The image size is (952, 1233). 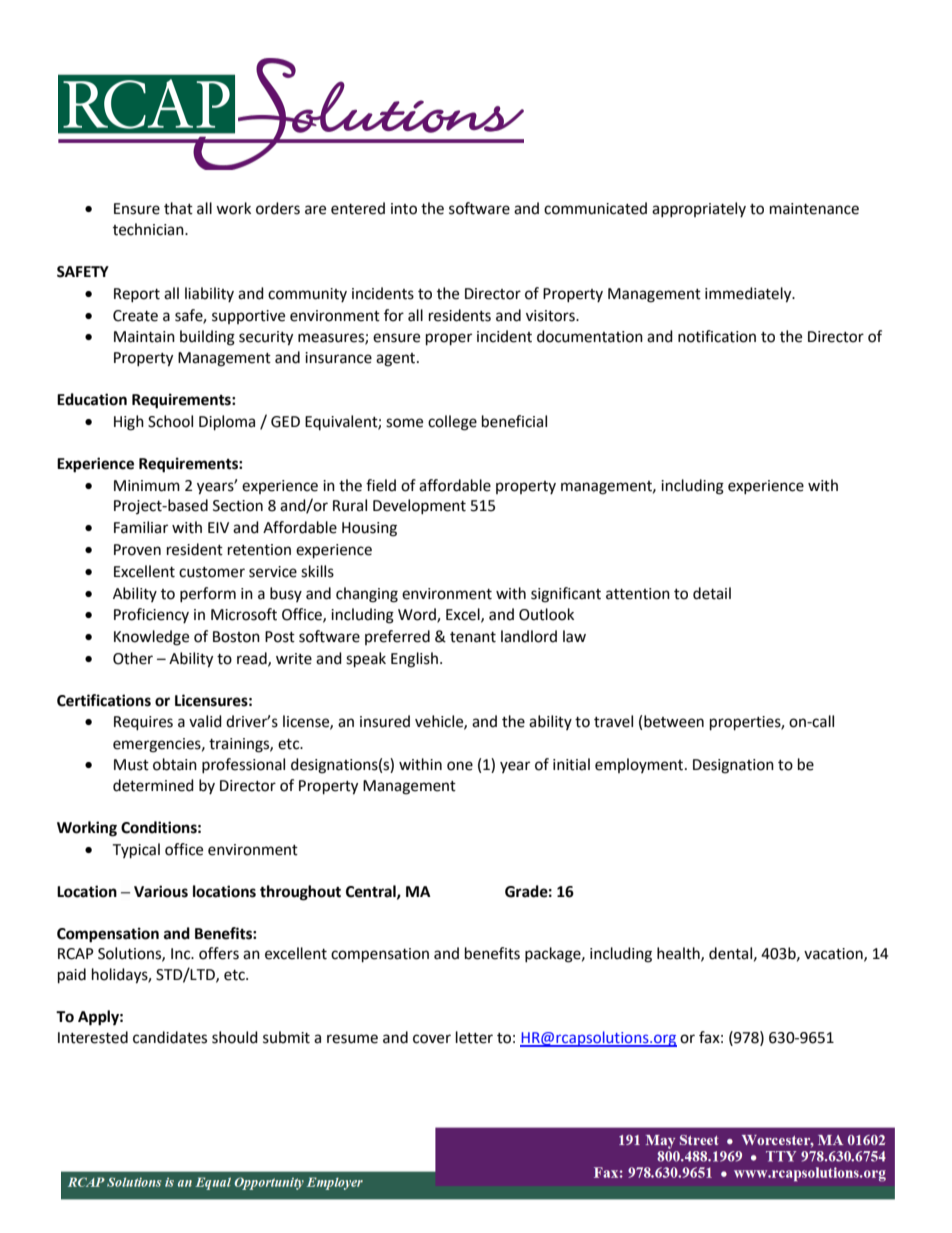 What do you see at coordinates (149, 229) in the image?
I see `technician` at bounding box center [149, 229].
